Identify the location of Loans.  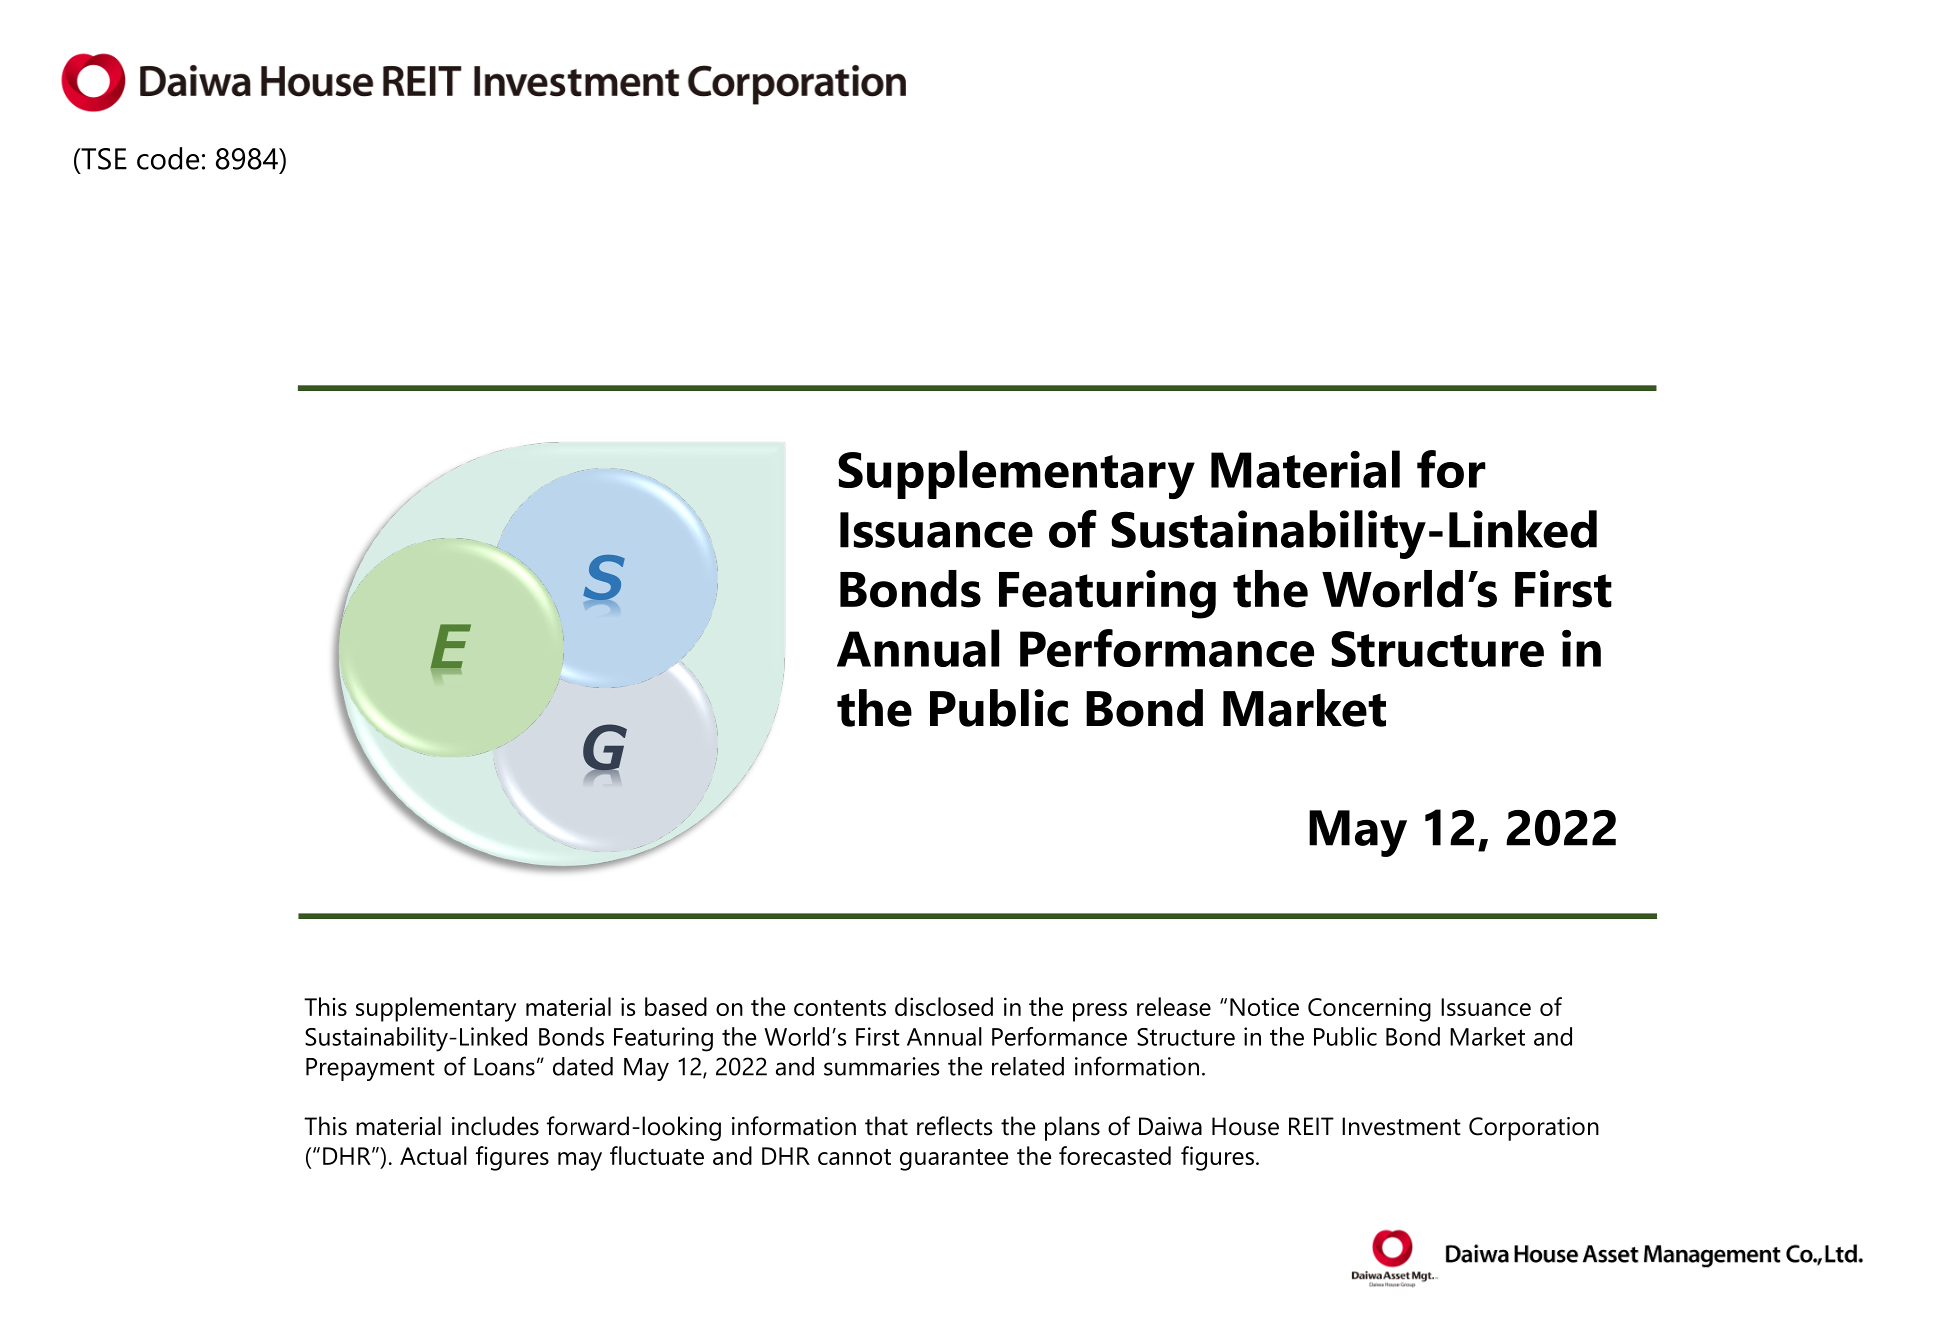
(504, 1067).
